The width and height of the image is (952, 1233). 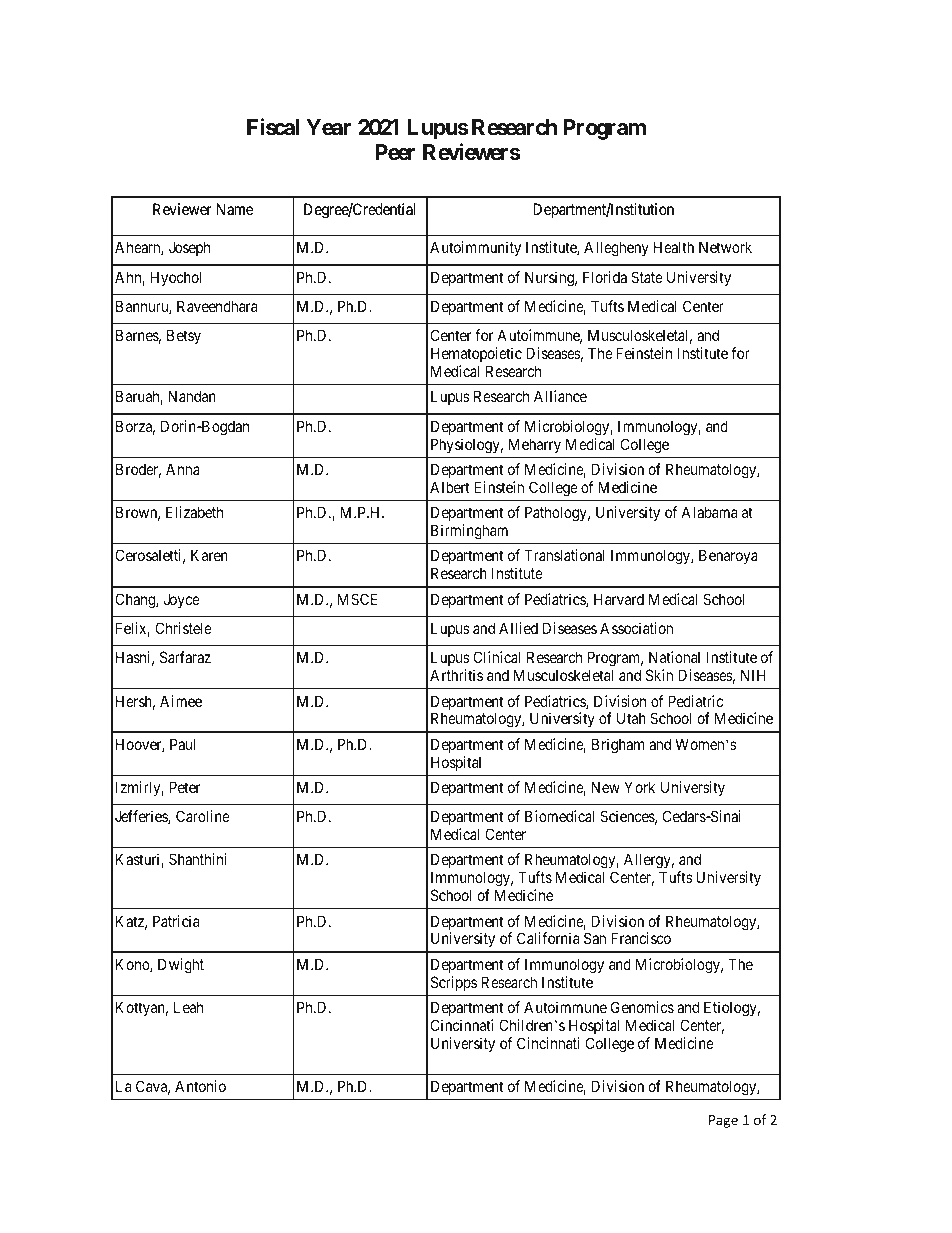 What do you see at coordinates (454, 983) in the image?
I see `Scripps` at bounding box center [454, 983].
